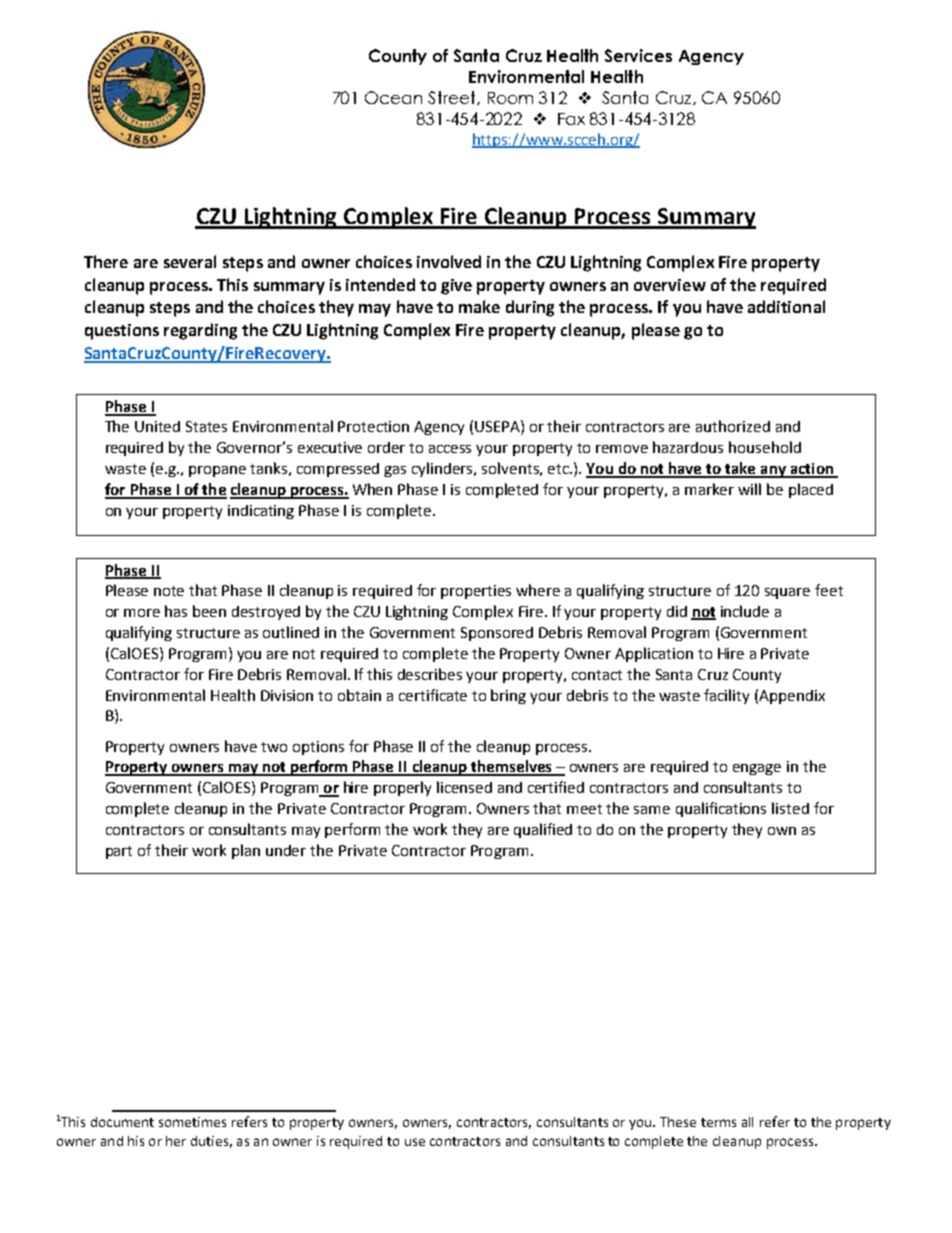  I want to click on authorized, so click(733, 426).
